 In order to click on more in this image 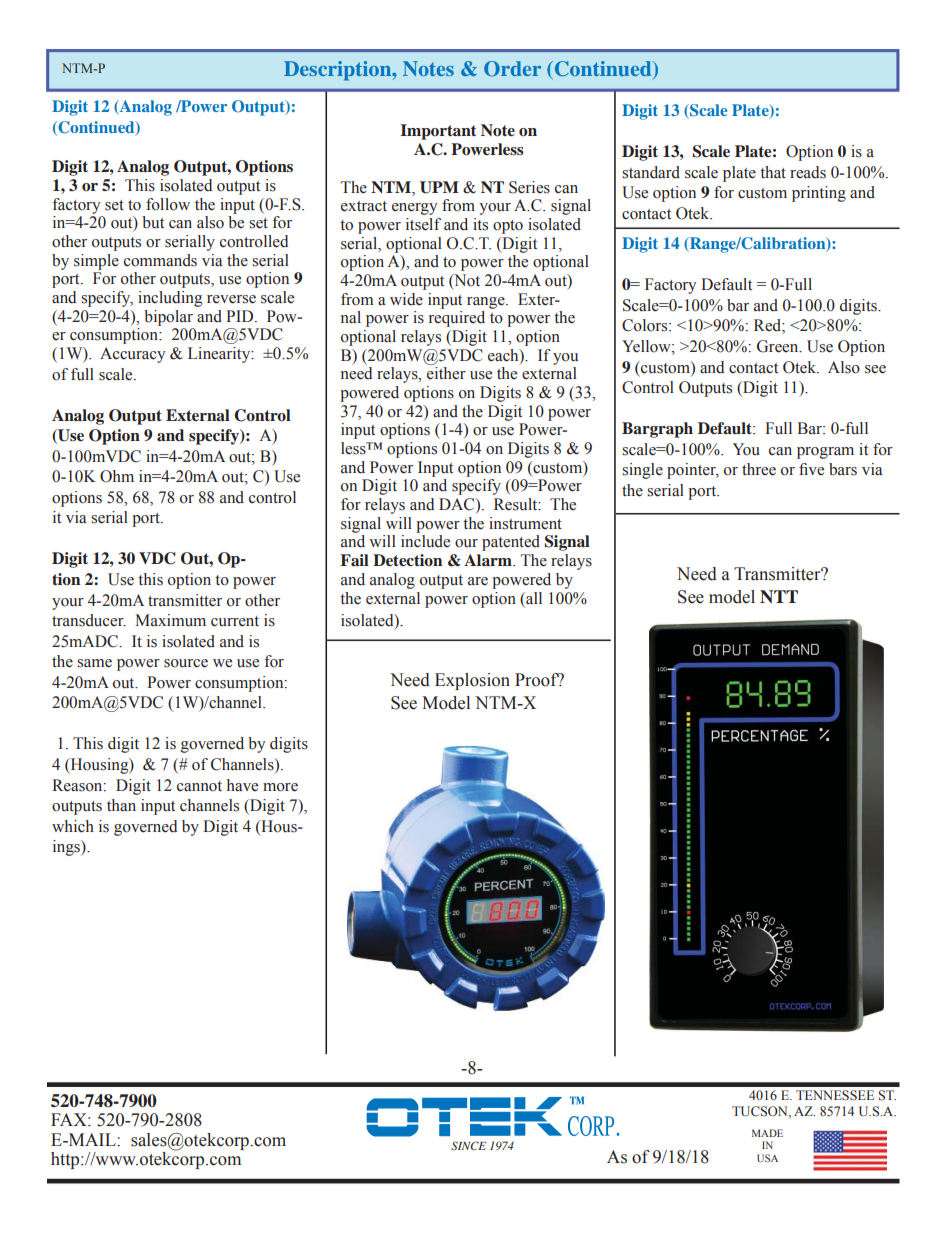, I will do `click(280, 787)`.
